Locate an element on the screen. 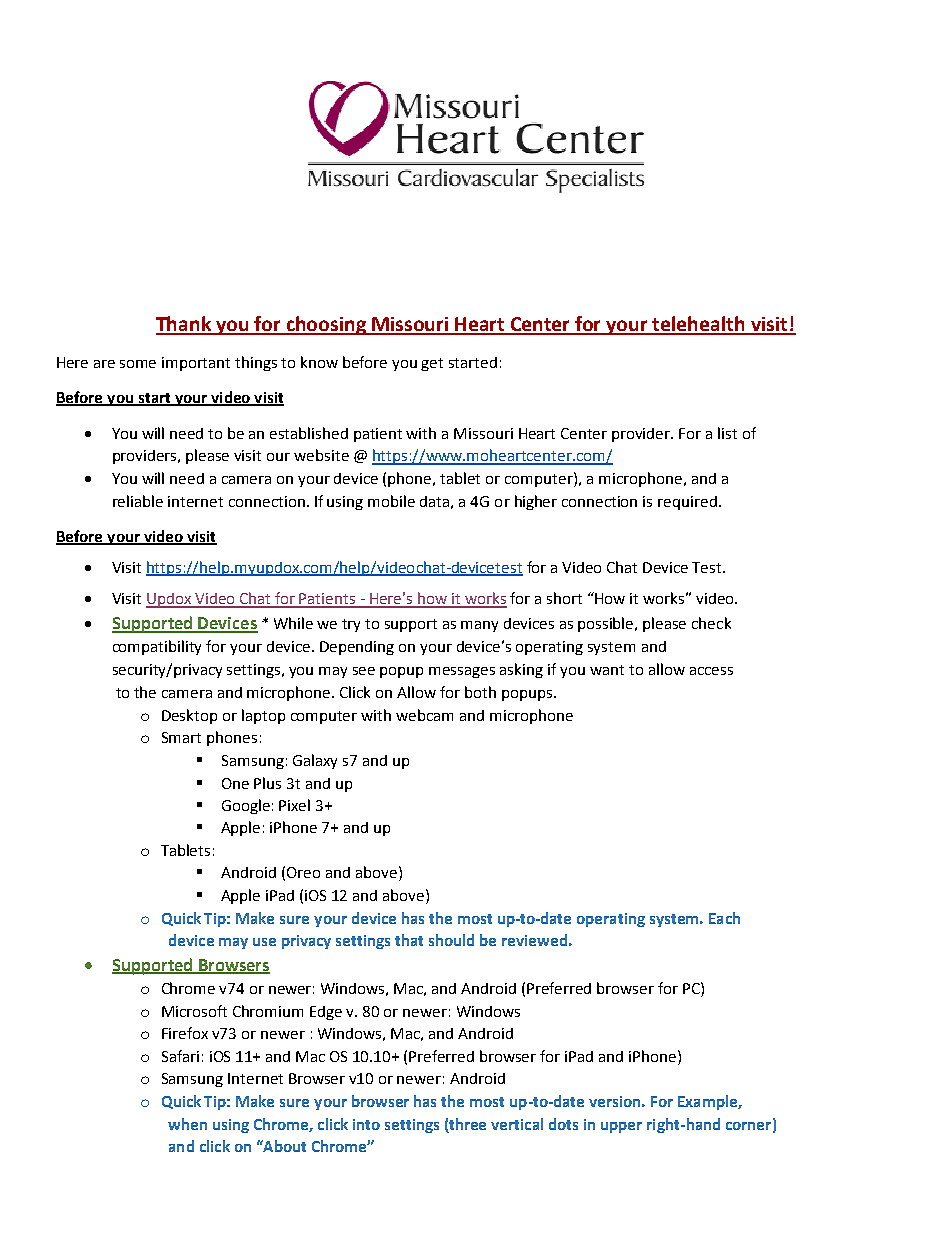 The image size is (952, 1233). when is located at coordinates (187, 1124).
